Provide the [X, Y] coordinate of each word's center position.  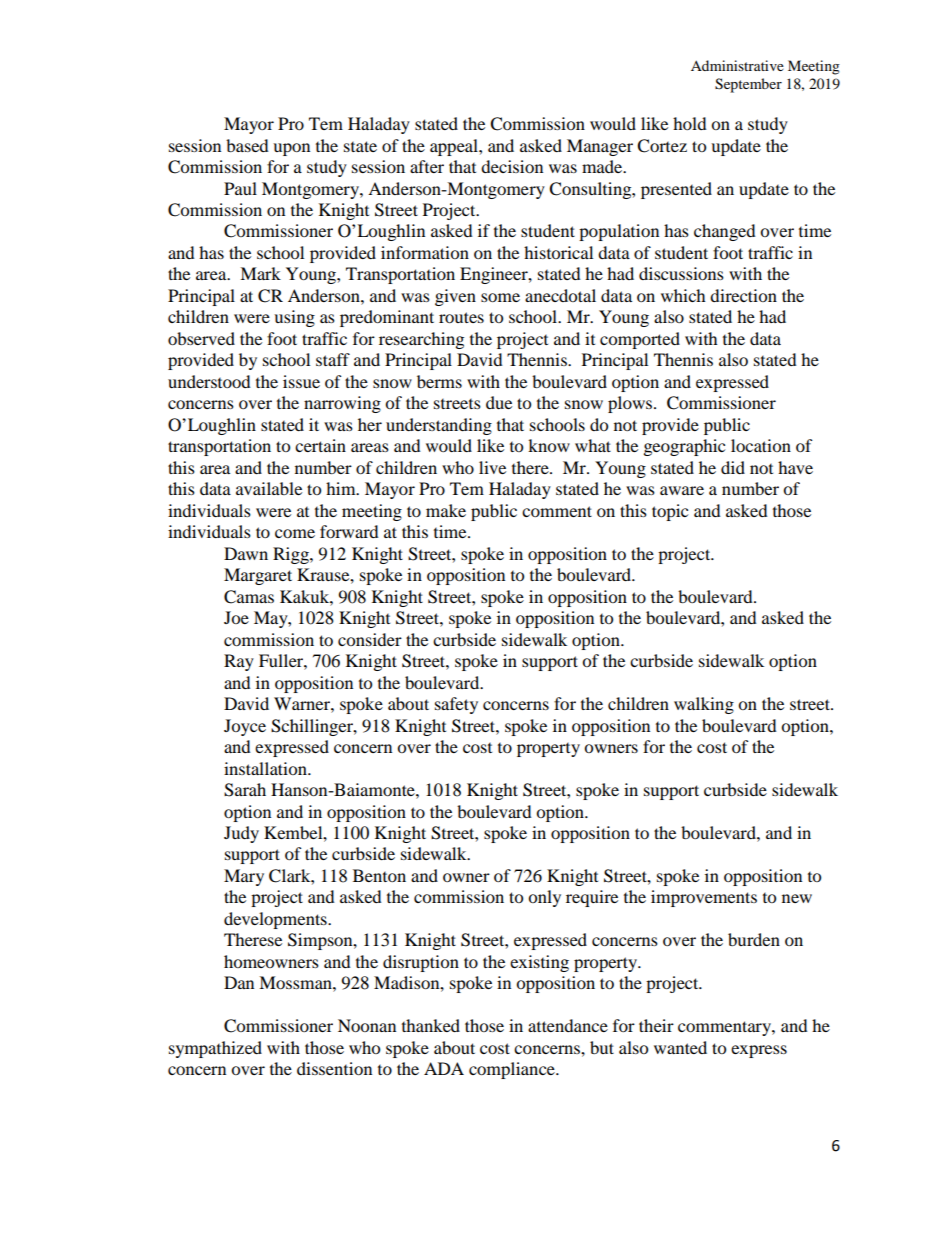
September [748, 85]
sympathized [215, 1049]
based [247, 145]
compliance [513, 1070]
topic [670, 512]
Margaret [258, 576]
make [446, 510]
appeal [455, 147]
